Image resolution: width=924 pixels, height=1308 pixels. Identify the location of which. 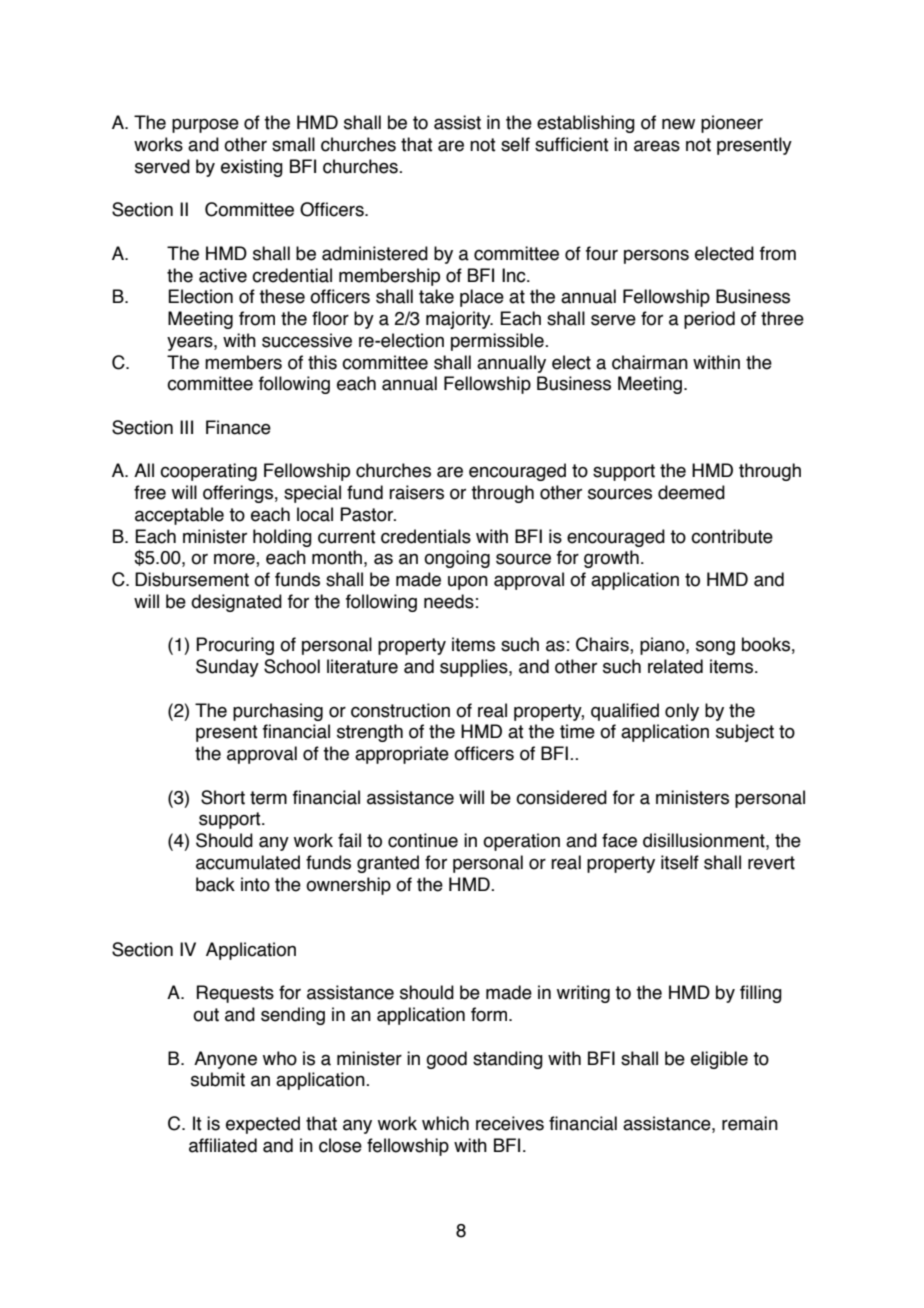
(445, 1123).
